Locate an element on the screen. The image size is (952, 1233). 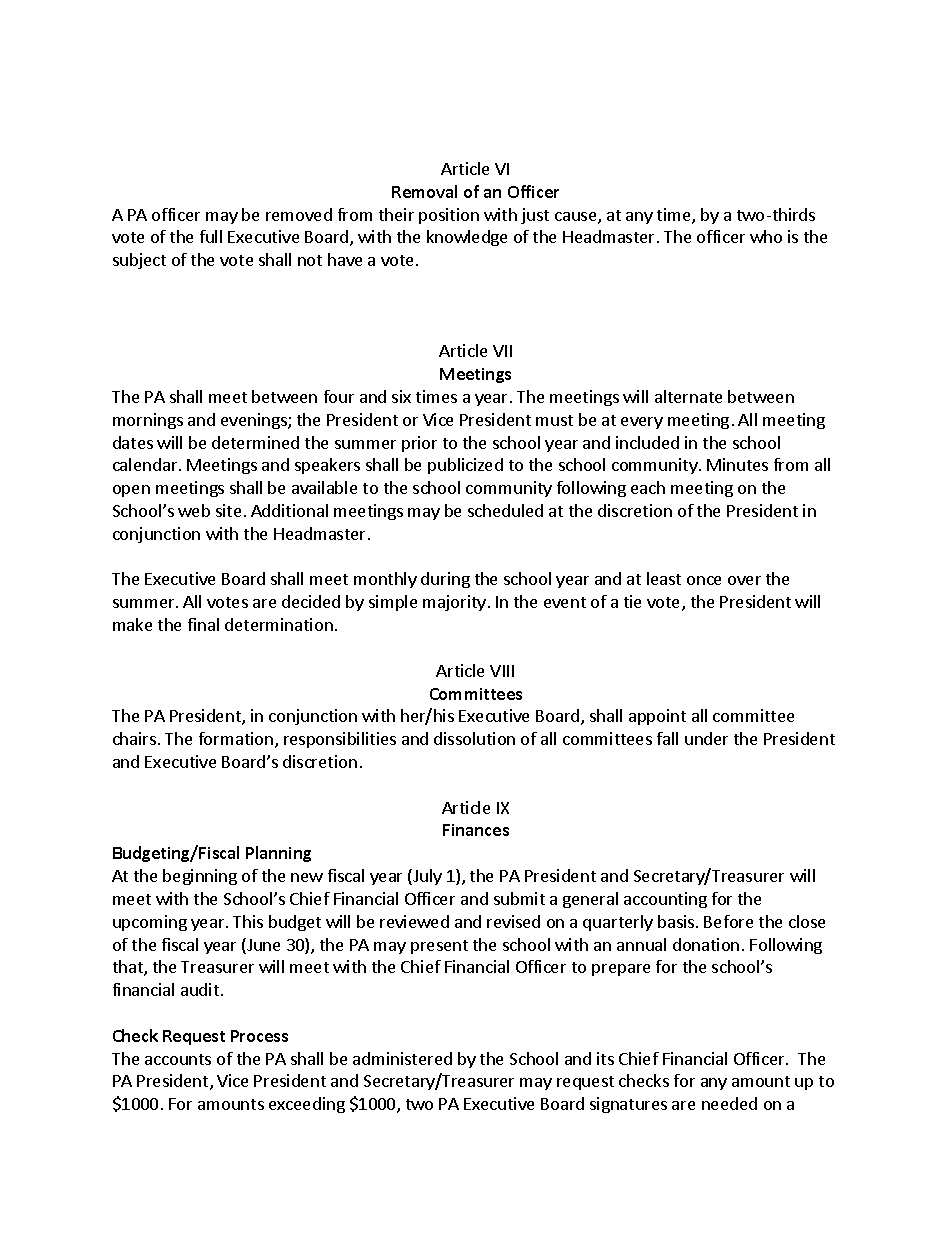
who is located at coordinates (766, 236).
